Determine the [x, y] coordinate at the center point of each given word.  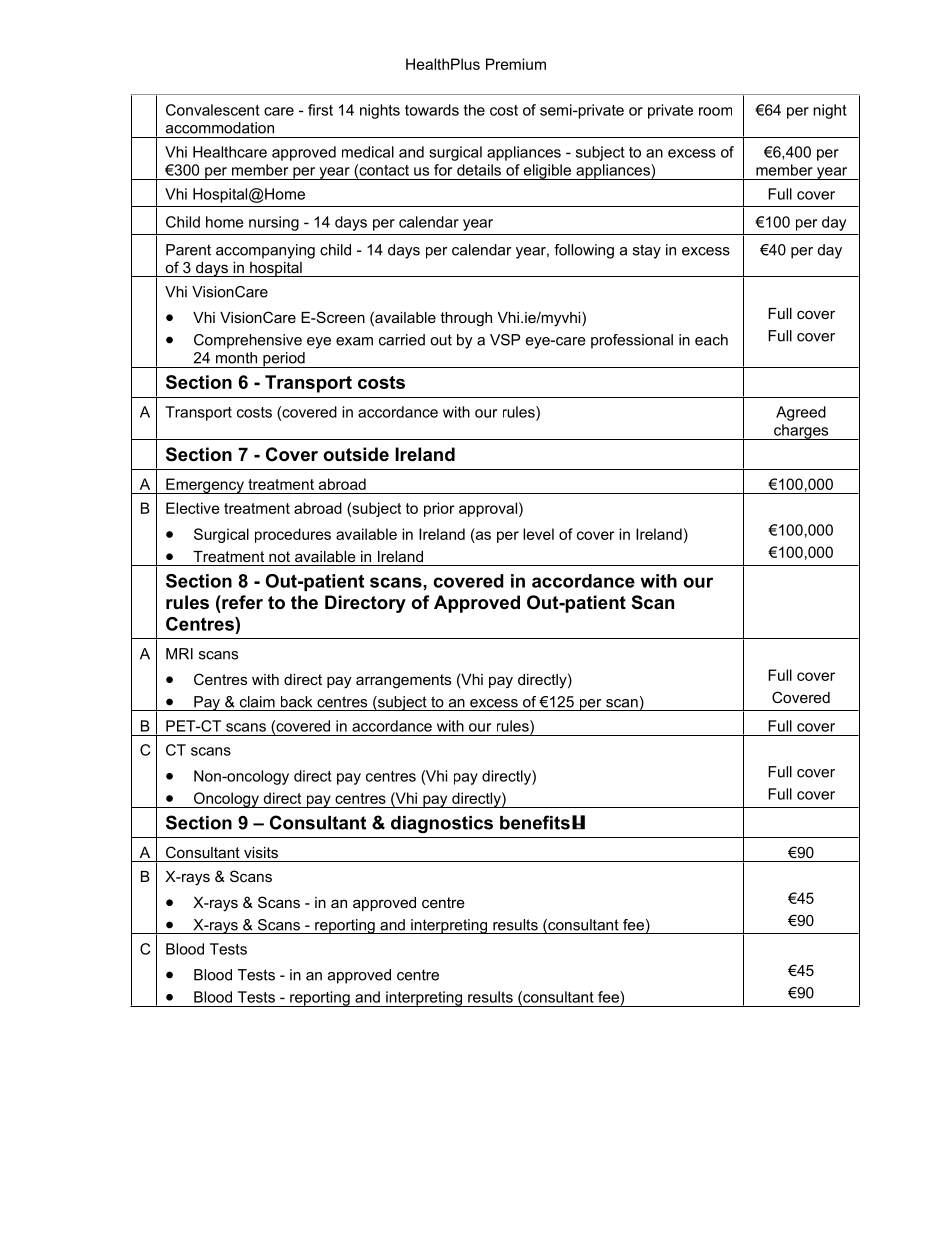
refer [241, 602]
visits [261, 852]
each [711, 340]
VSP [505, 340]
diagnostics [442, 824]
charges [801, 432]
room [715, 111]
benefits [535, 822]
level [538, 534]
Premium [516, 64]
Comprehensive [248, 341]
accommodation [220, 128]
